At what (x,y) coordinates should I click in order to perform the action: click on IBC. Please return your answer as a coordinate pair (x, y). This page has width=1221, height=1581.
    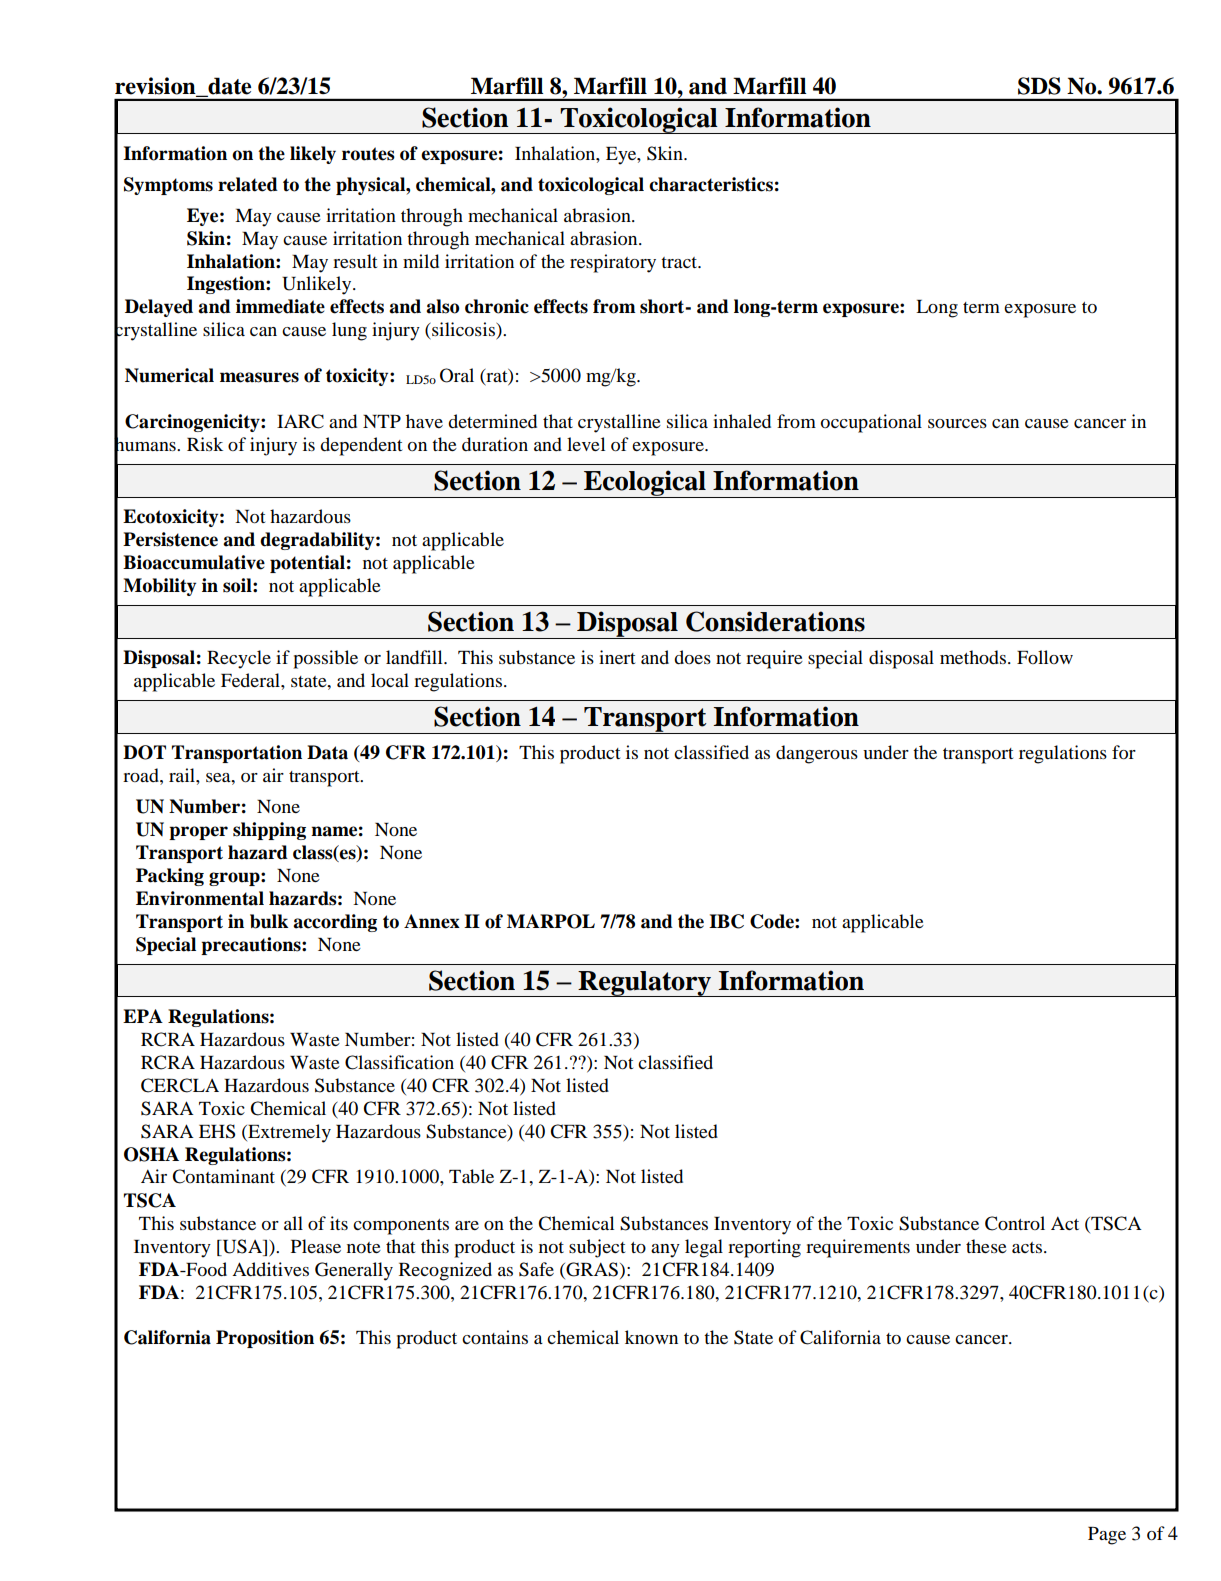
    Looking at the image, I should click on (726, 921).
